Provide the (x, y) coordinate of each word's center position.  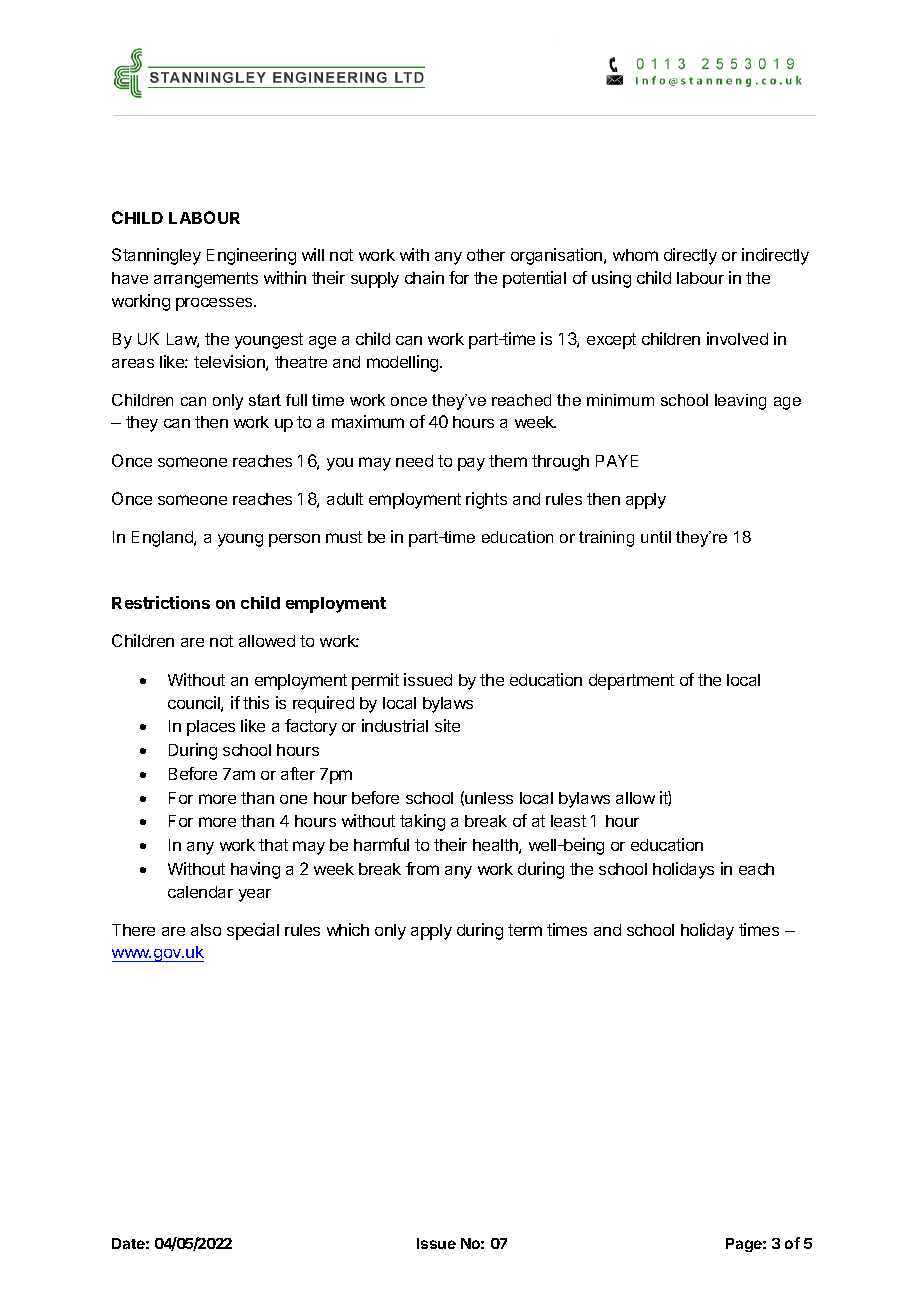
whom (635, 255)
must (344, 537)
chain (424, 277)
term (525, 930)
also (206, 930)
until (656, 537)
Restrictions (161, 602)
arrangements (206, 280)
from (422, 868)
